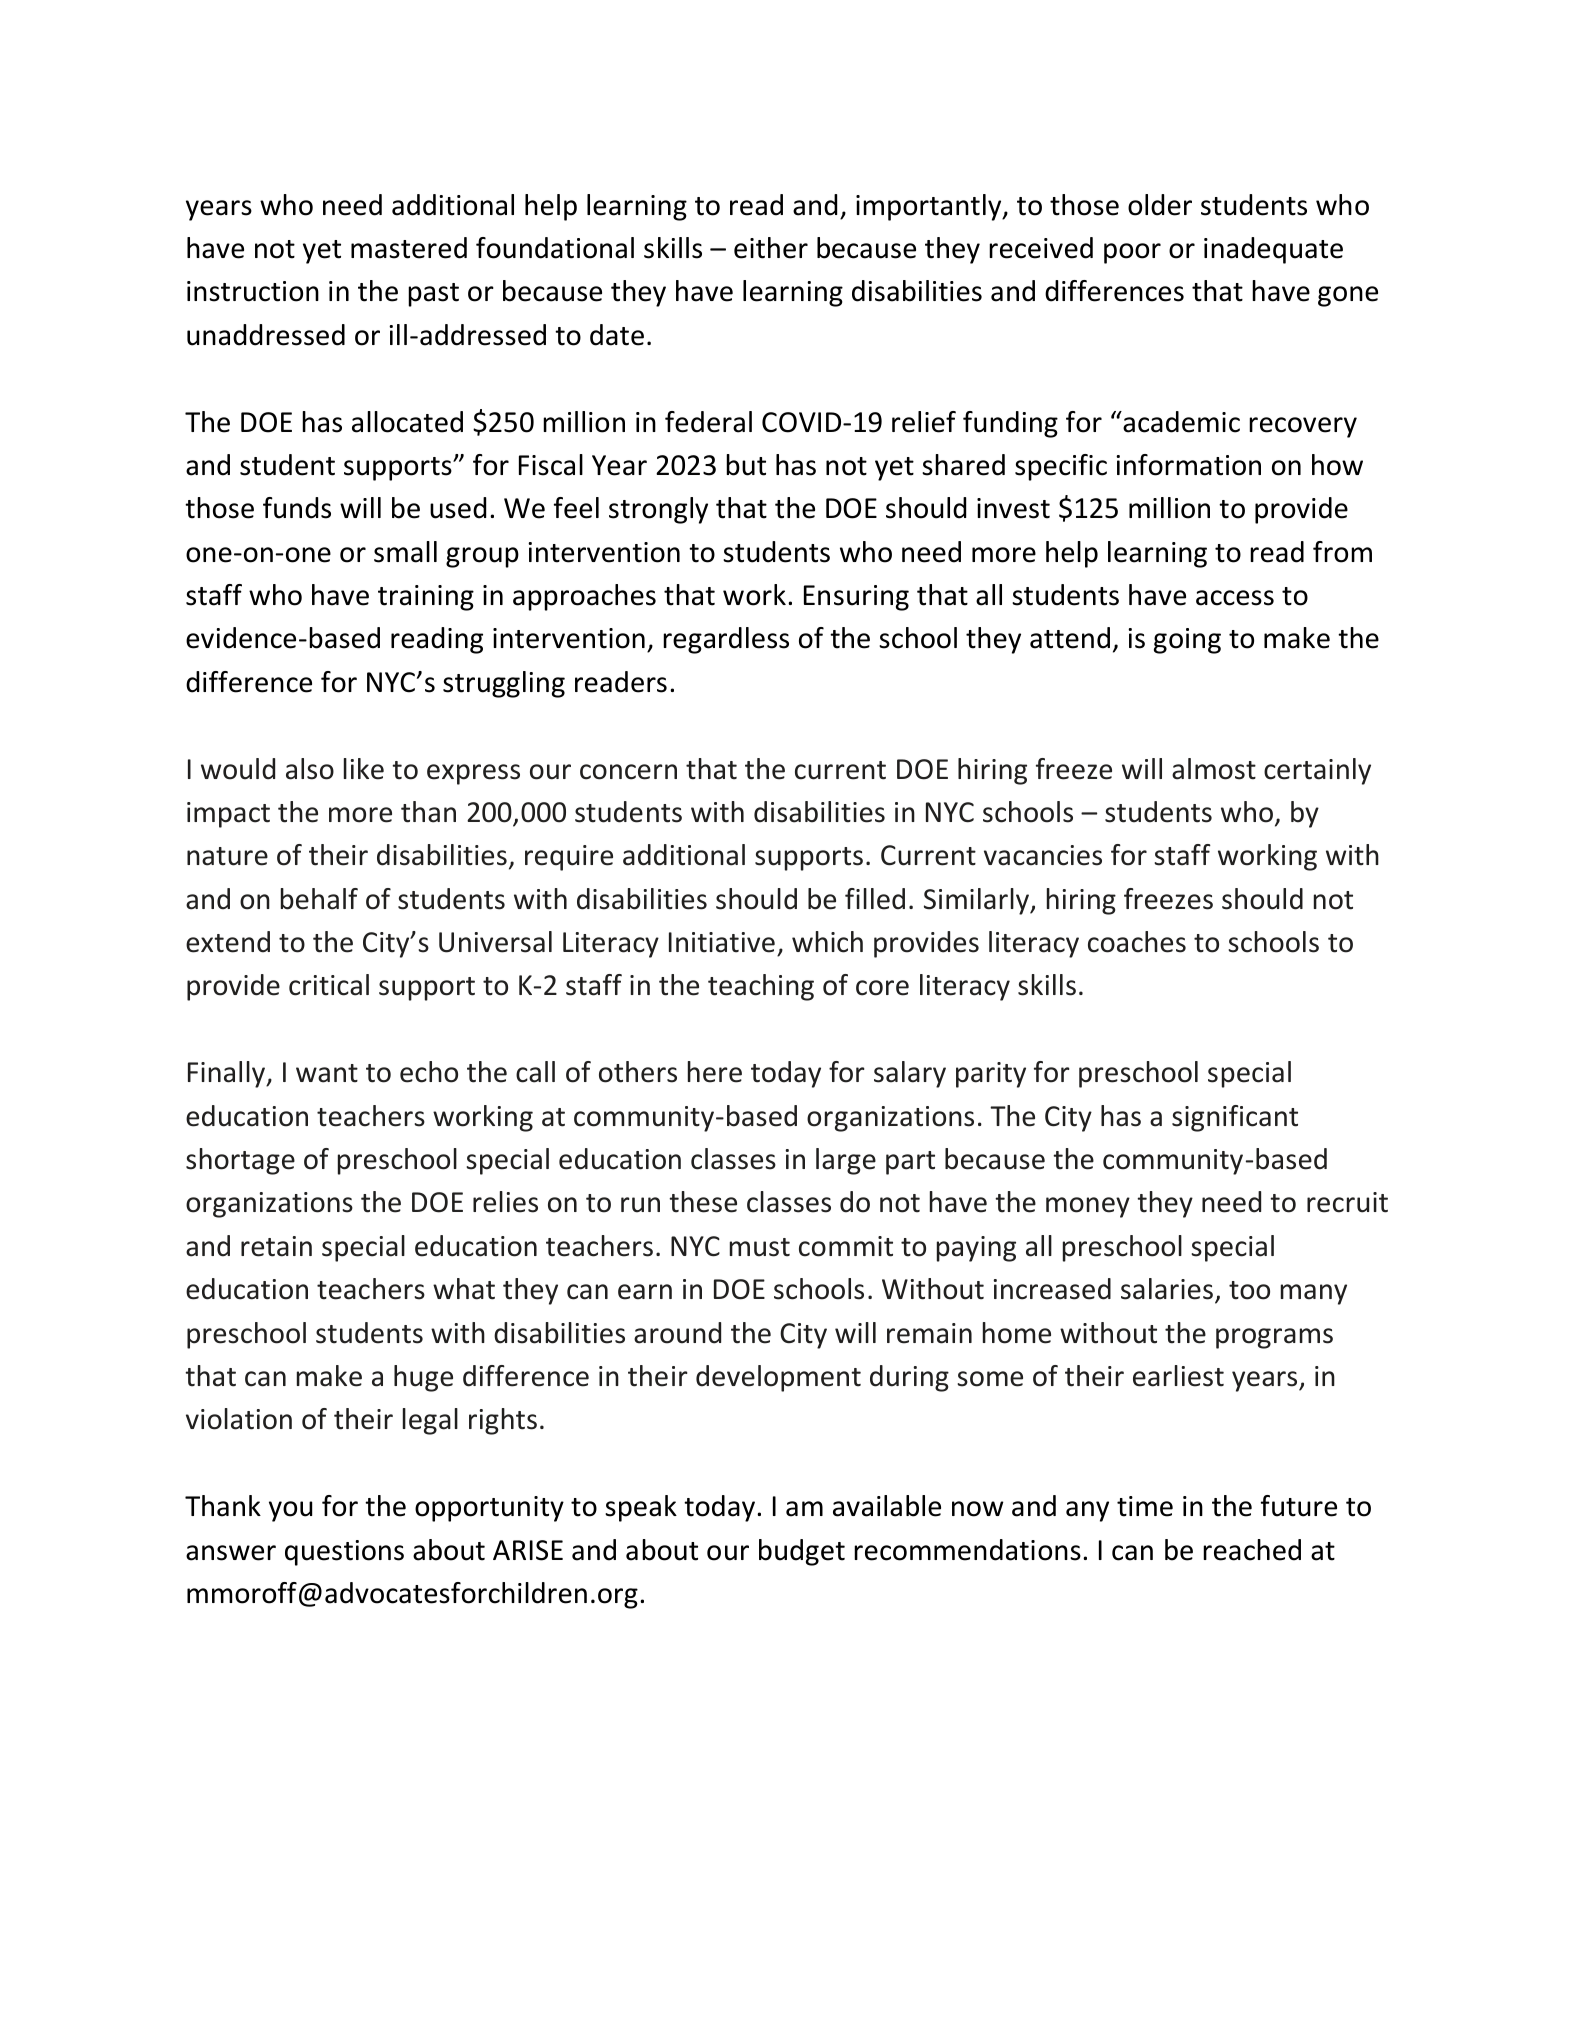 This screenshot has width=1575, height=2039. What do you see at coordinates (1273, 250) in the screenshot?
I see `inadequate` at bounding box center [1273, 250].
